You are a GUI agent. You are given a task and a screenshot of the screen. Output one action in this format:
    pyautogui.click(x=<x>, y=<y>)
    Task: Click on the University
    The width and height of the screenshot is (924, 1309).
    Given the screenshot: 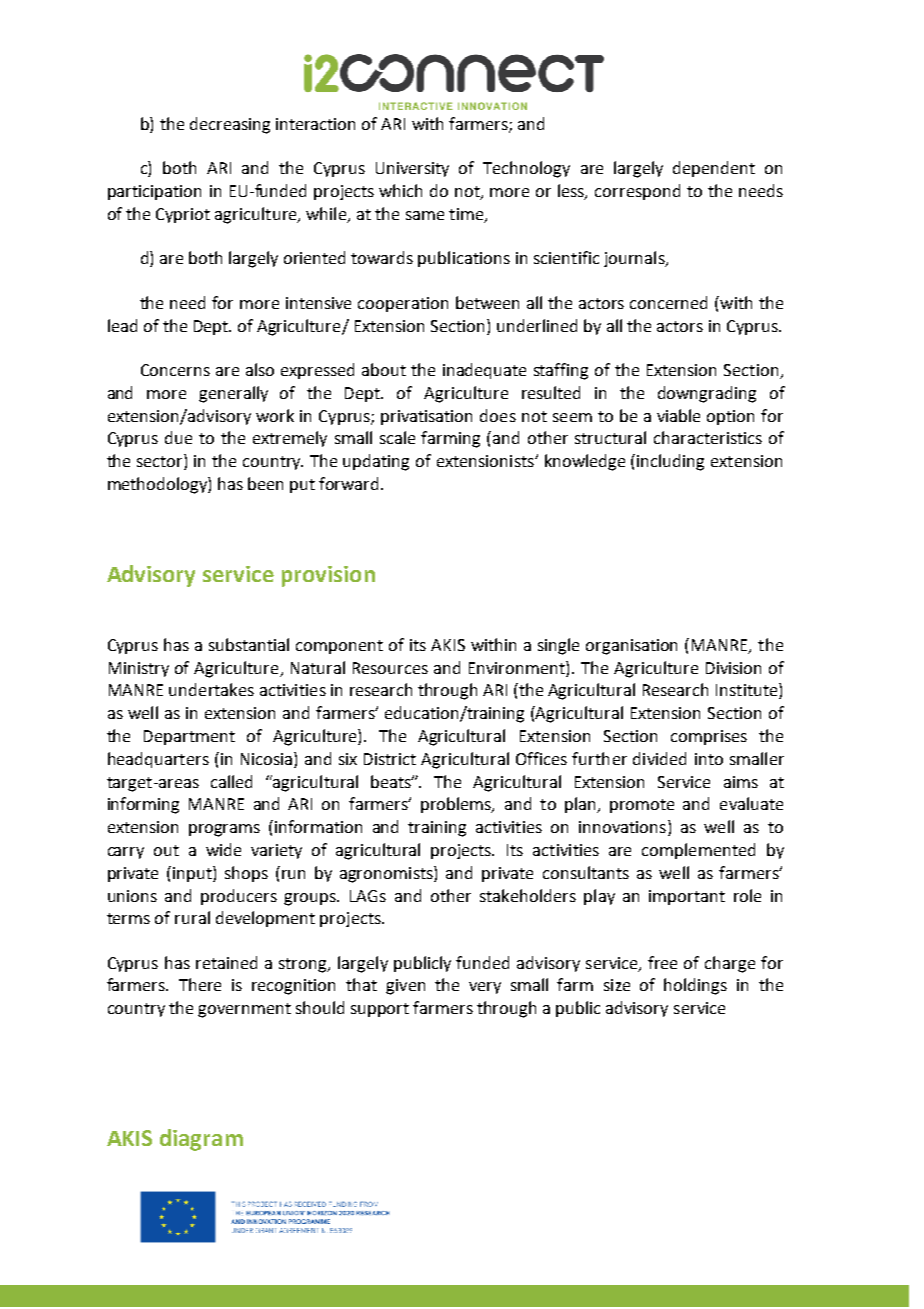 What is the action you would take?
    pyautogui.click(x=412, y=169)
